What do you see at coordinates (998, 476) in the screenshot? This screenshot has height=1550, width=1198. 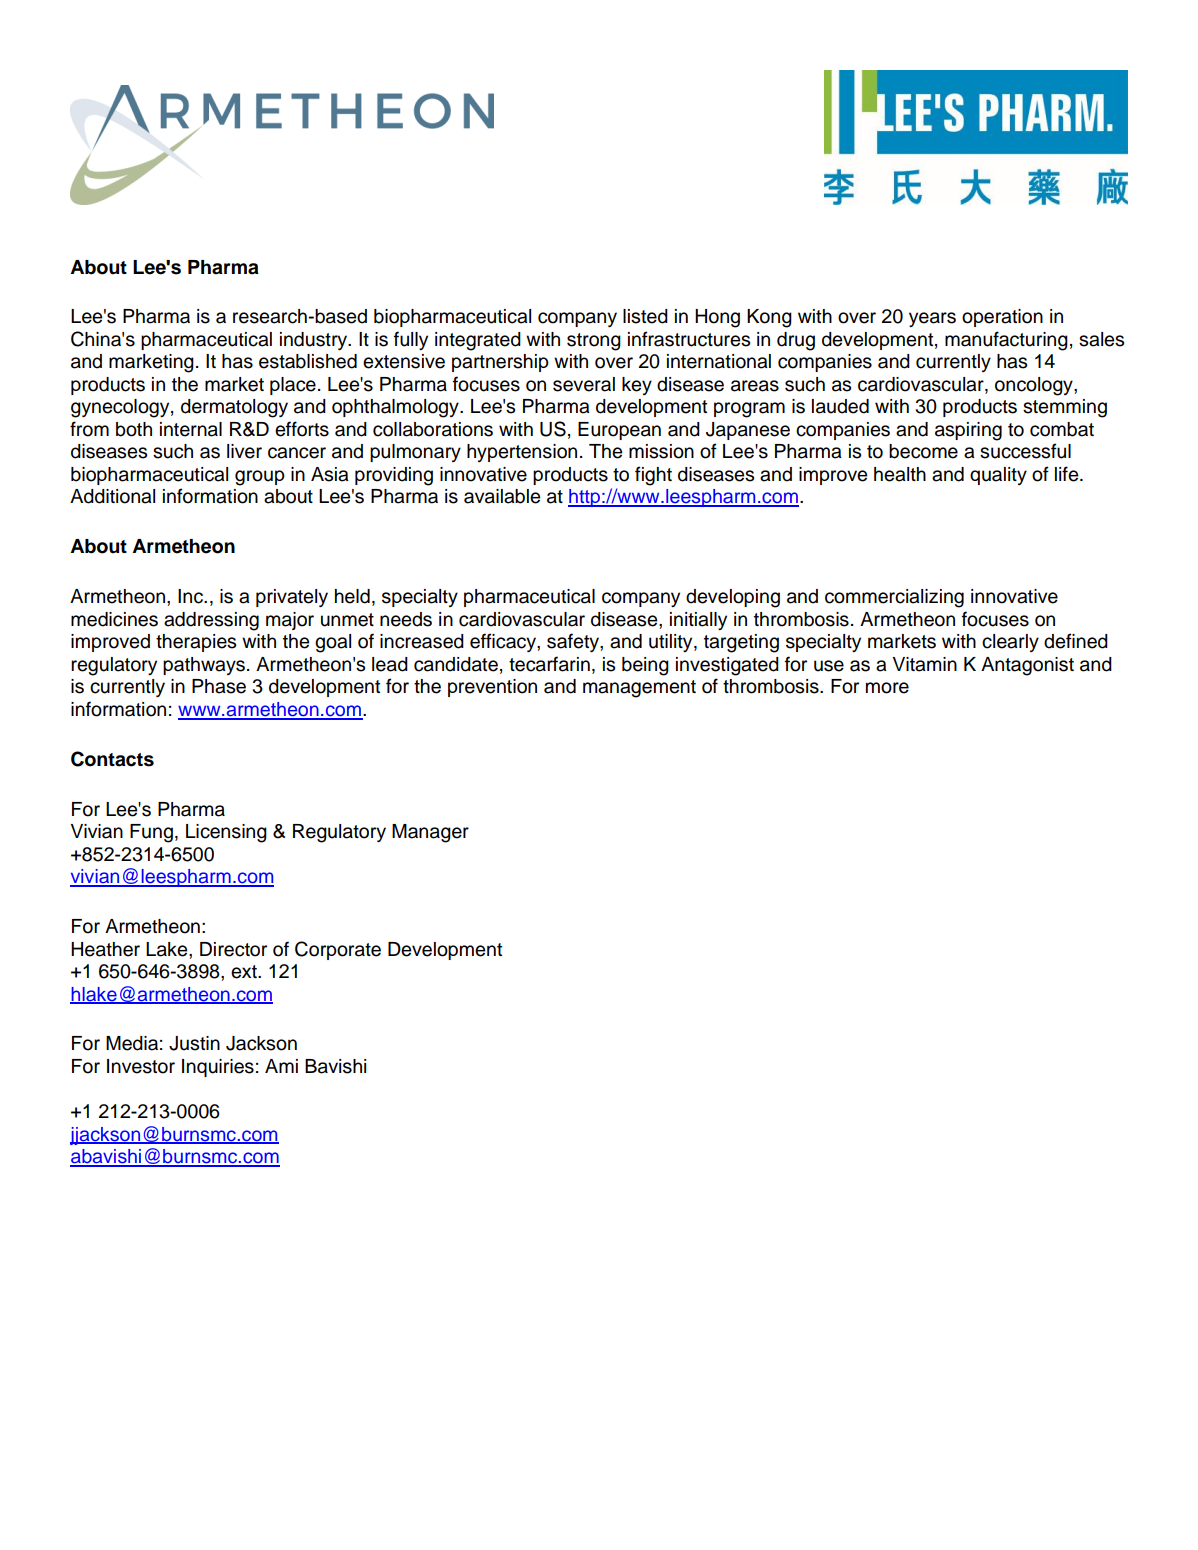 I see `quality` at bounding box center [998, 476].
